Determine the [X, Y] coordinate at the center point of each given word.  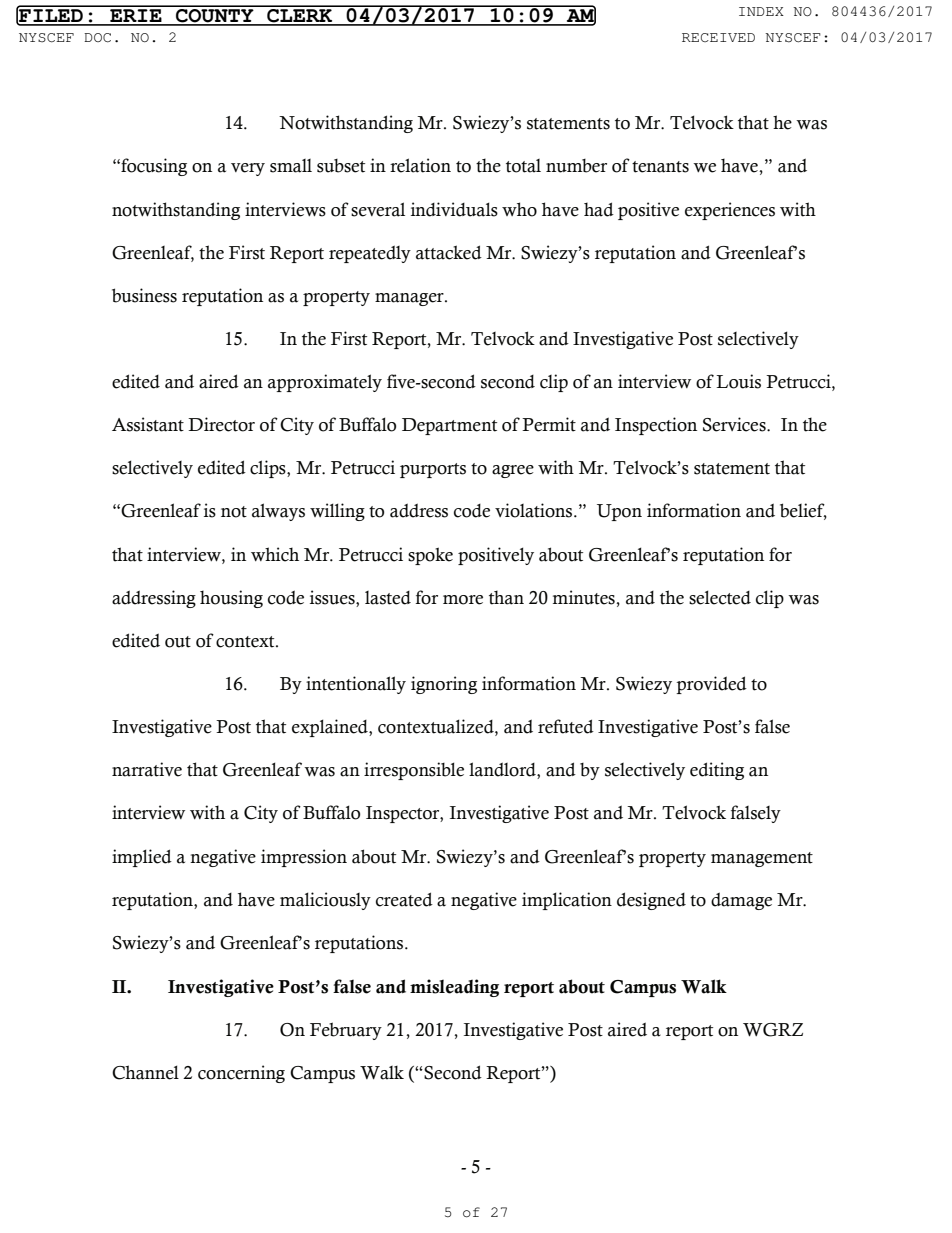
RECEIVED [718, 37]
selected [720, 597]
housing [231, 599]
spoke [430, 556]
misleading [454, 988]
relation [420, 165]
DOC [97, 38]
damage [741, 901]
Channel [145, 1072]
